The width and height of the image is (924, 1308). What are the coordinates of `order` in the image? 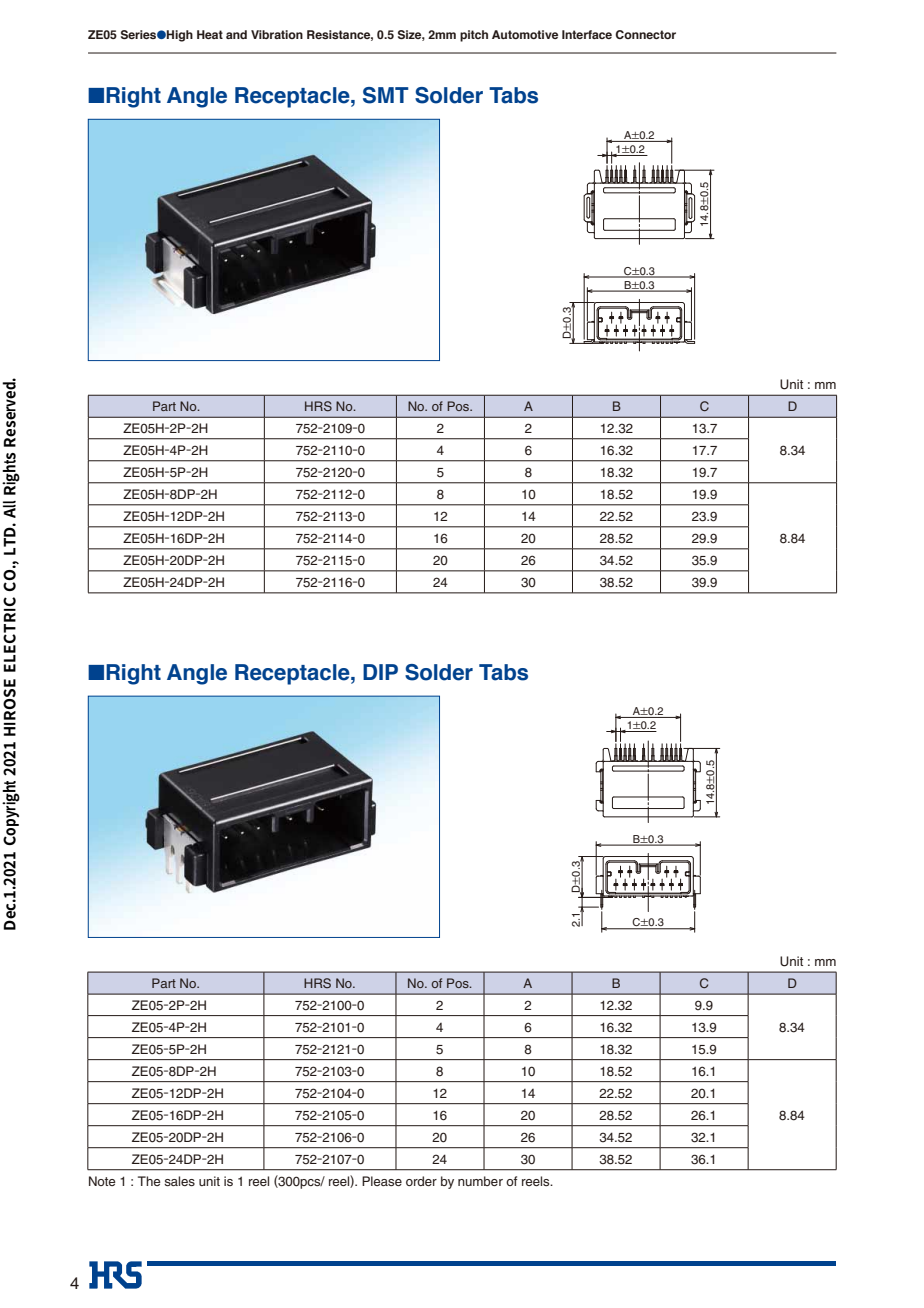 It's located at (421, 1181).
